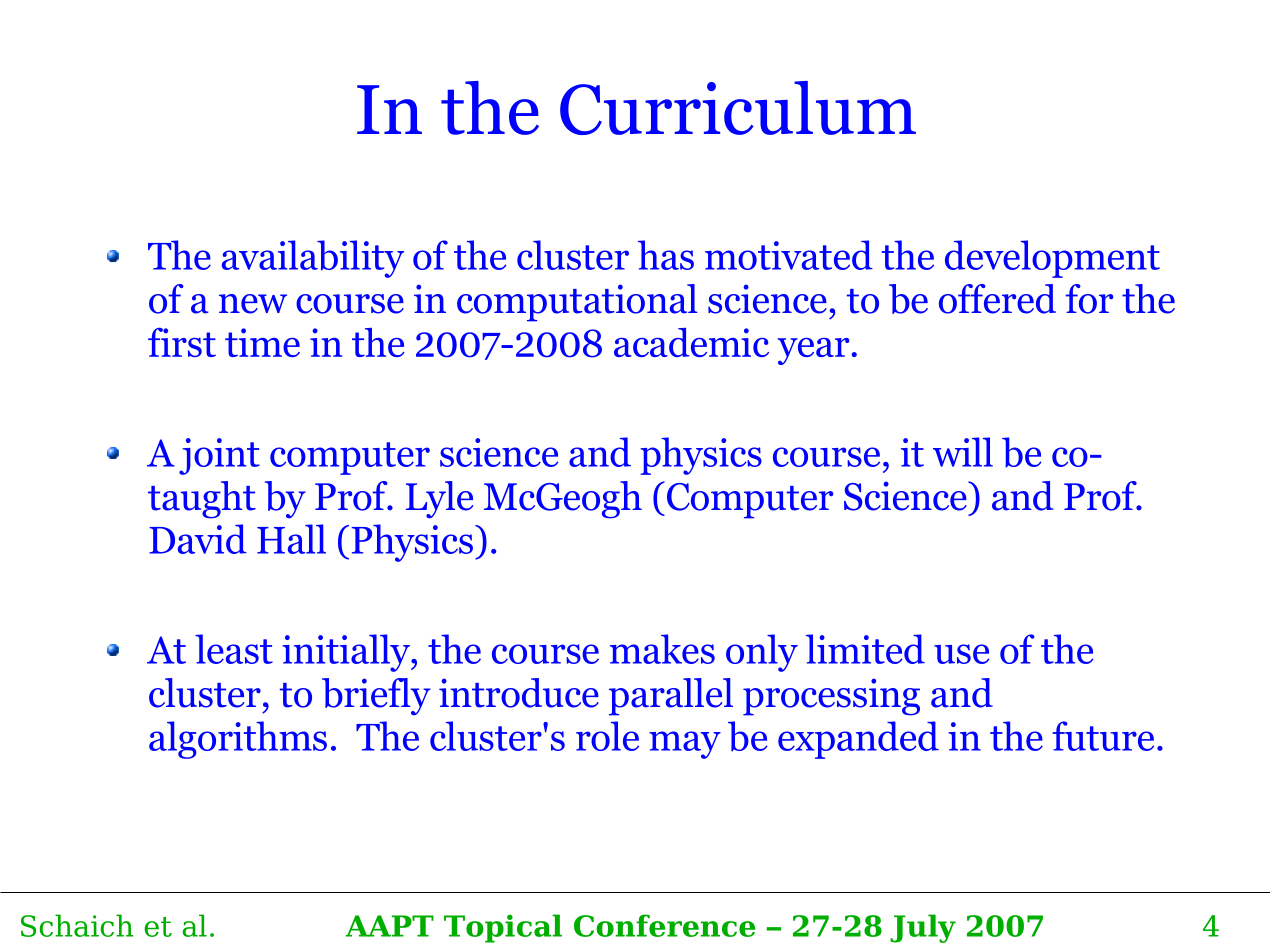  What do you see at coordinates (691, 342) in the page?
I see `academic` at bounding box center [691, 342].
